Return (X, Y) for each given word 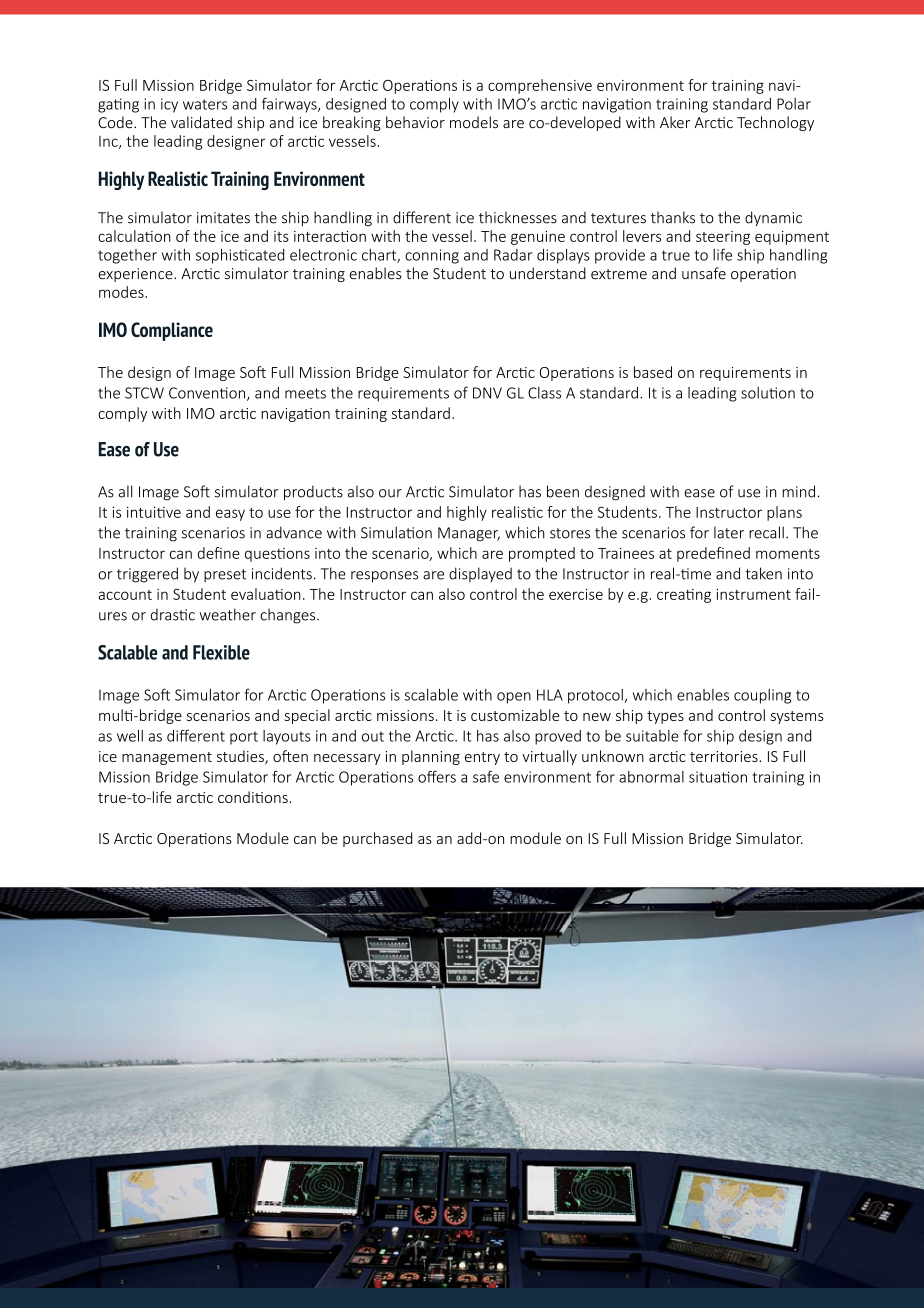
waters (205, 104)
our (390, 493)
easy (230, 515)
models (474, 122)
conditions (253, 797)
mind (798, 491)
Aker (675, 122)
